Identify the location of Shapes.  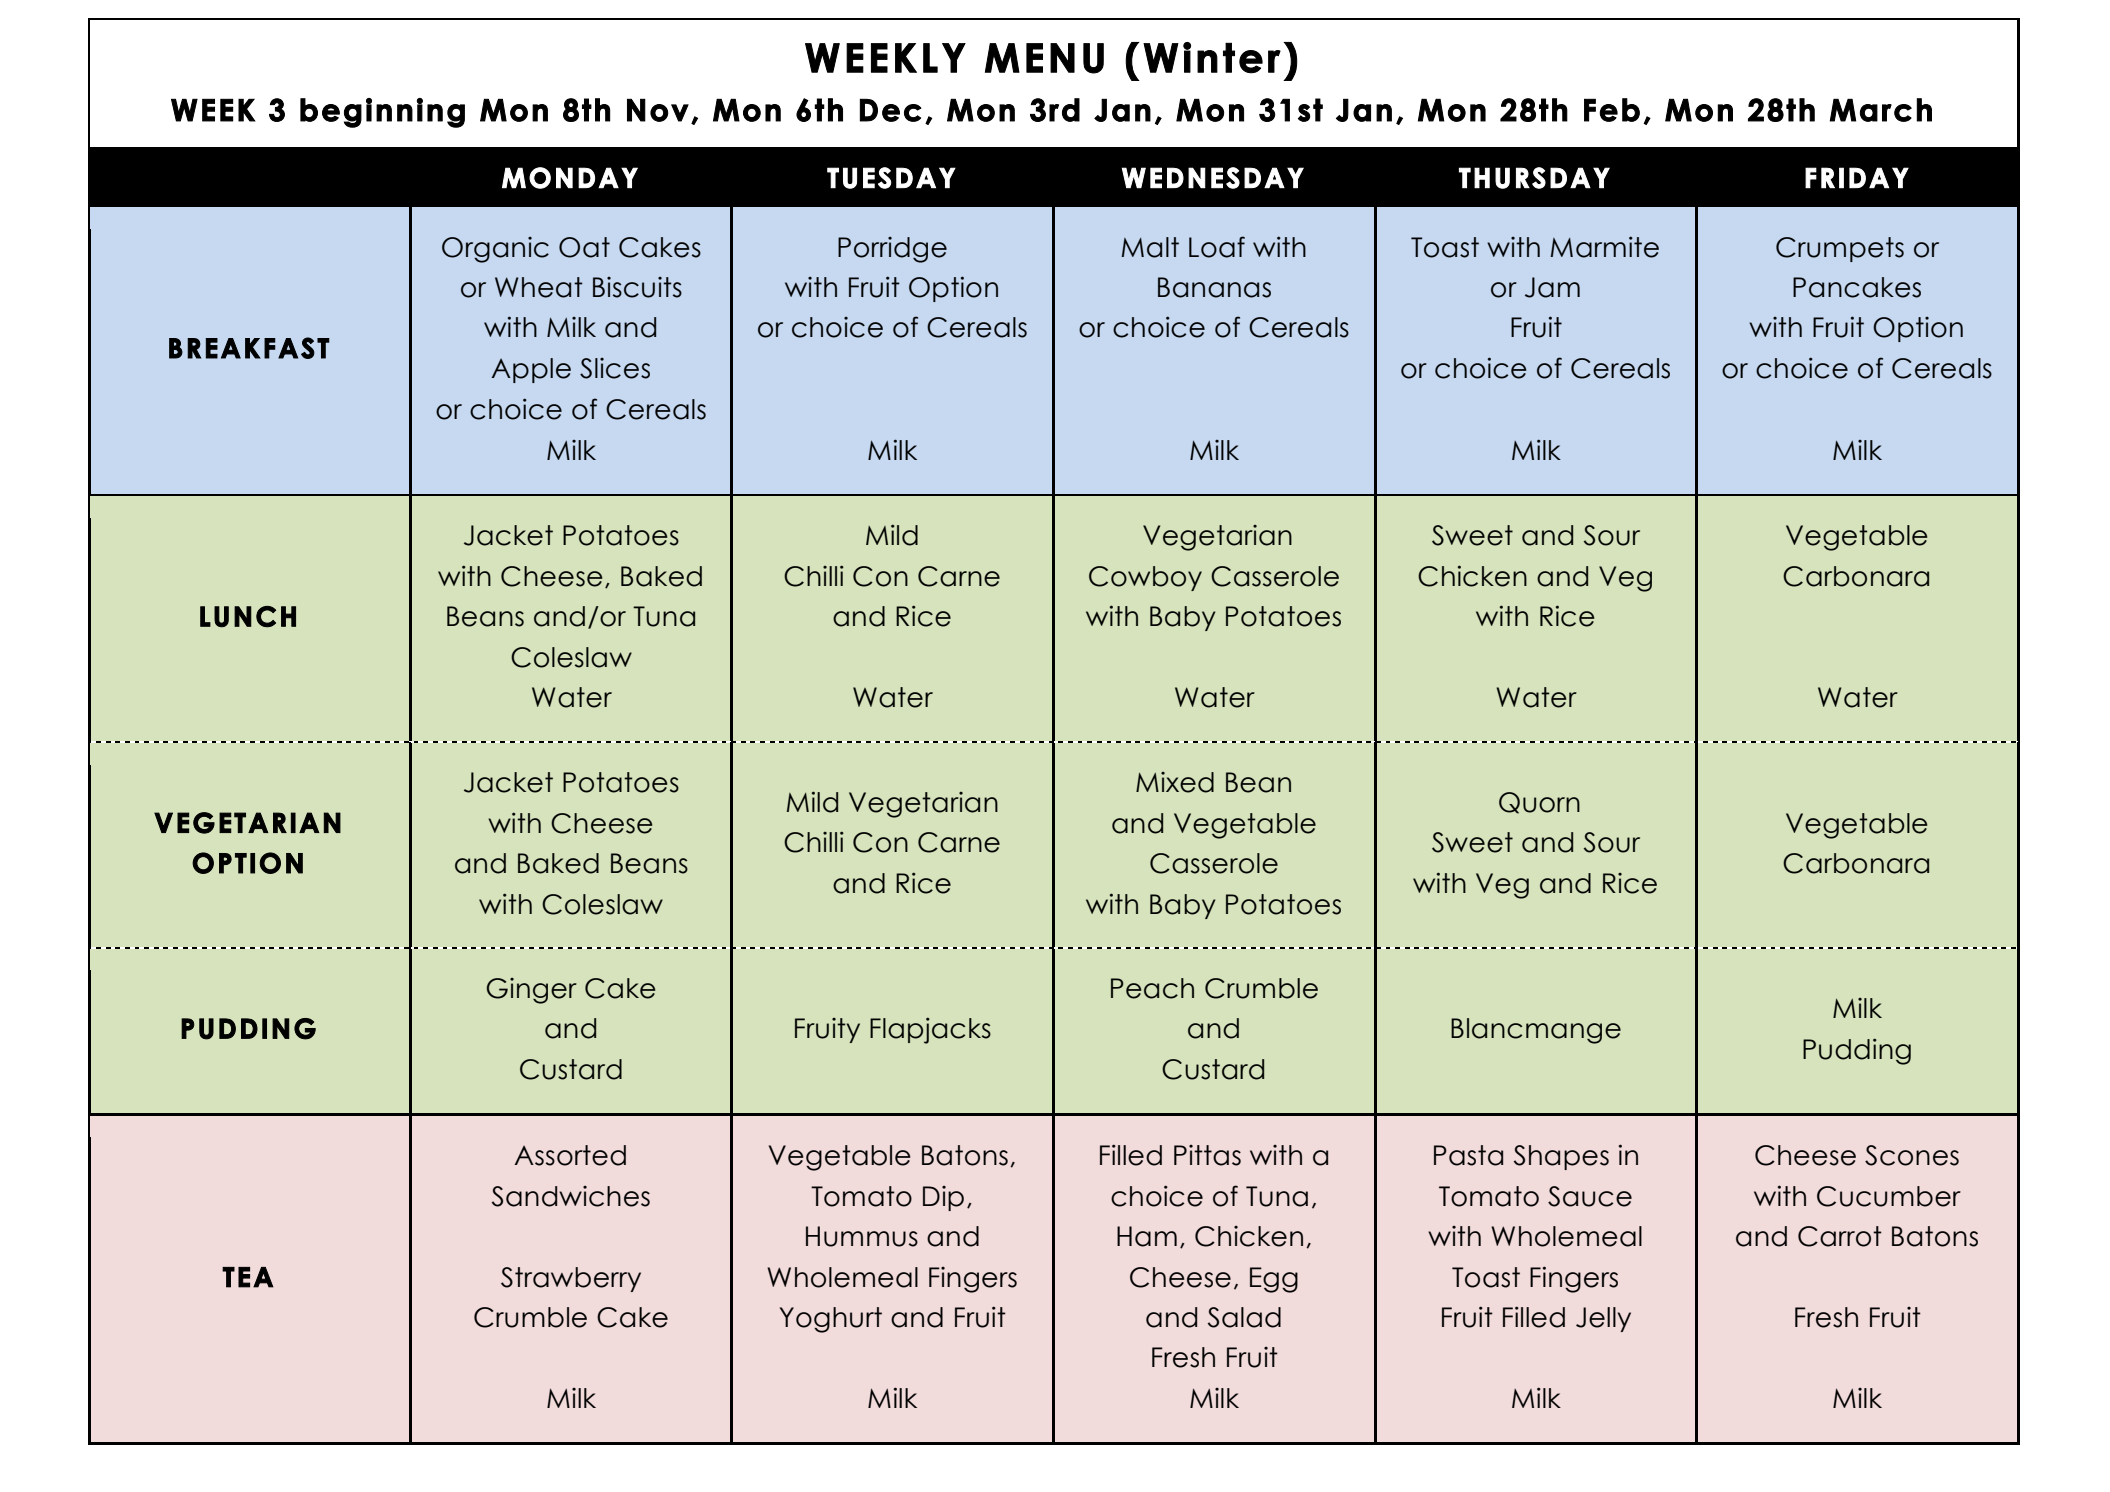
(1561, 1157).
